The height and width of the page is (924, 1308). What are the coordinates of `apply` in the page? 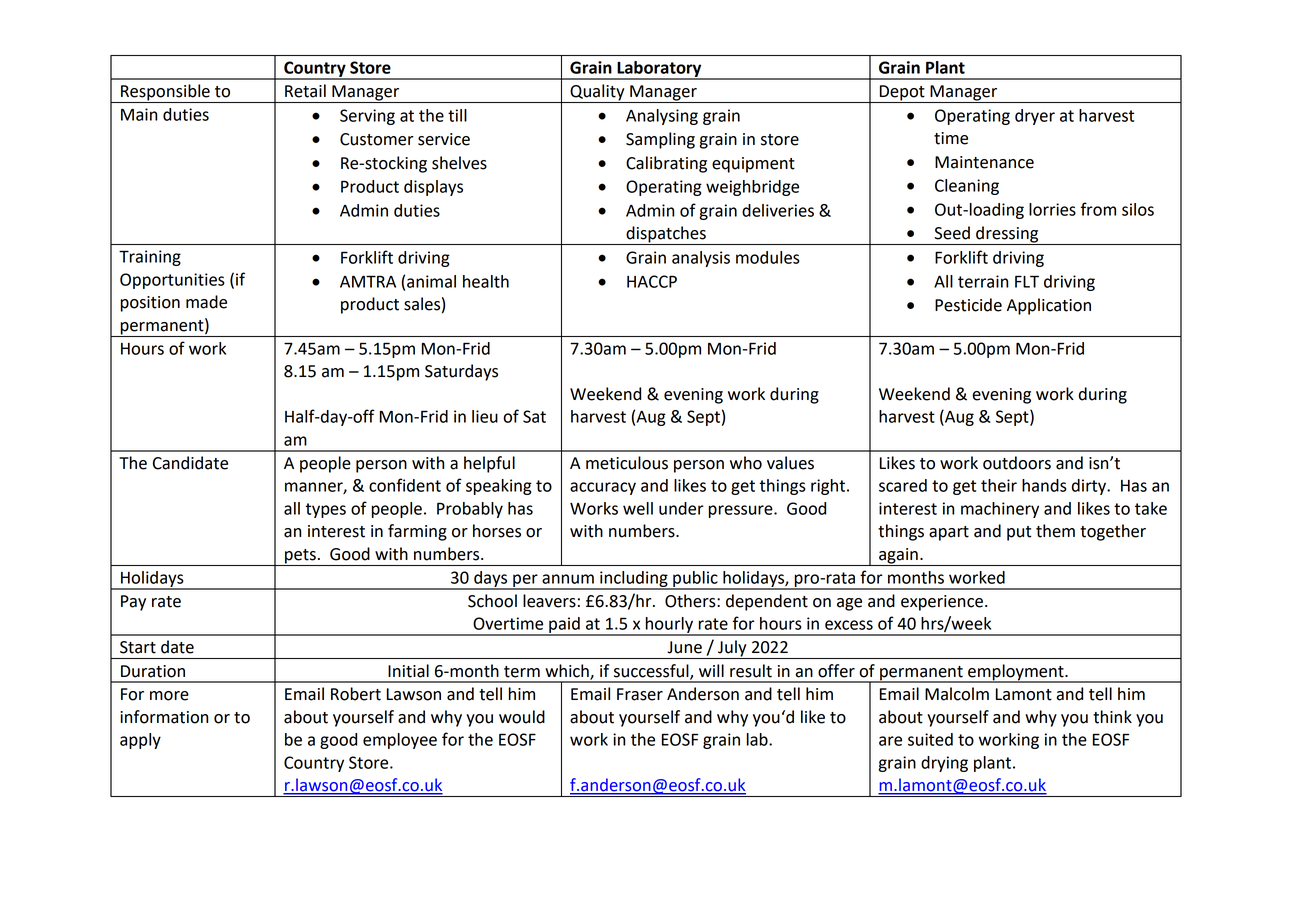 It's located at (140, 741).
